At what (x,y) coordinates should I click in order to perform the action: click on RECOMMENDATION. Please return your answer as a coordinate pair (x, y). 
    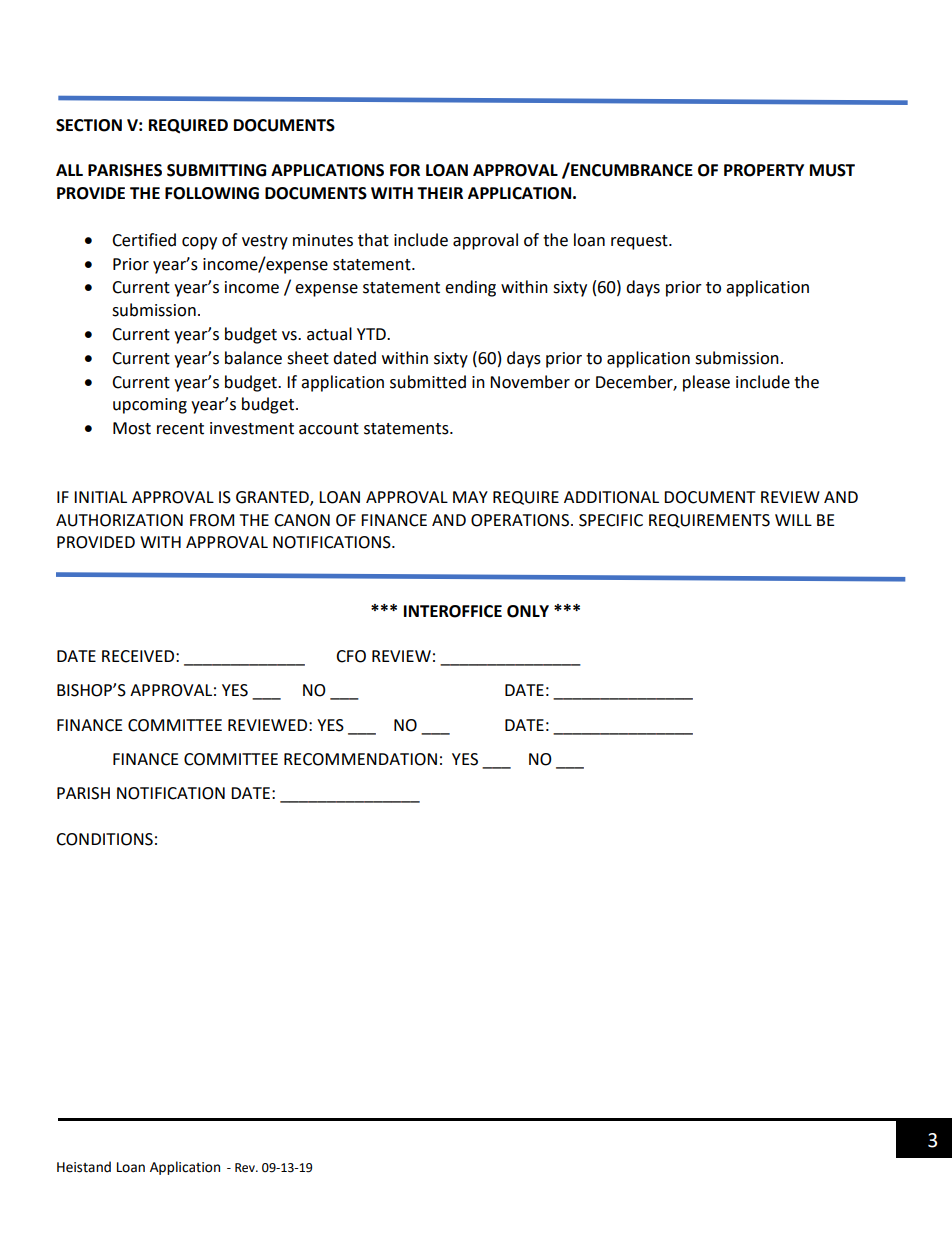
    Looking at the image, I should click on (360, 759).
